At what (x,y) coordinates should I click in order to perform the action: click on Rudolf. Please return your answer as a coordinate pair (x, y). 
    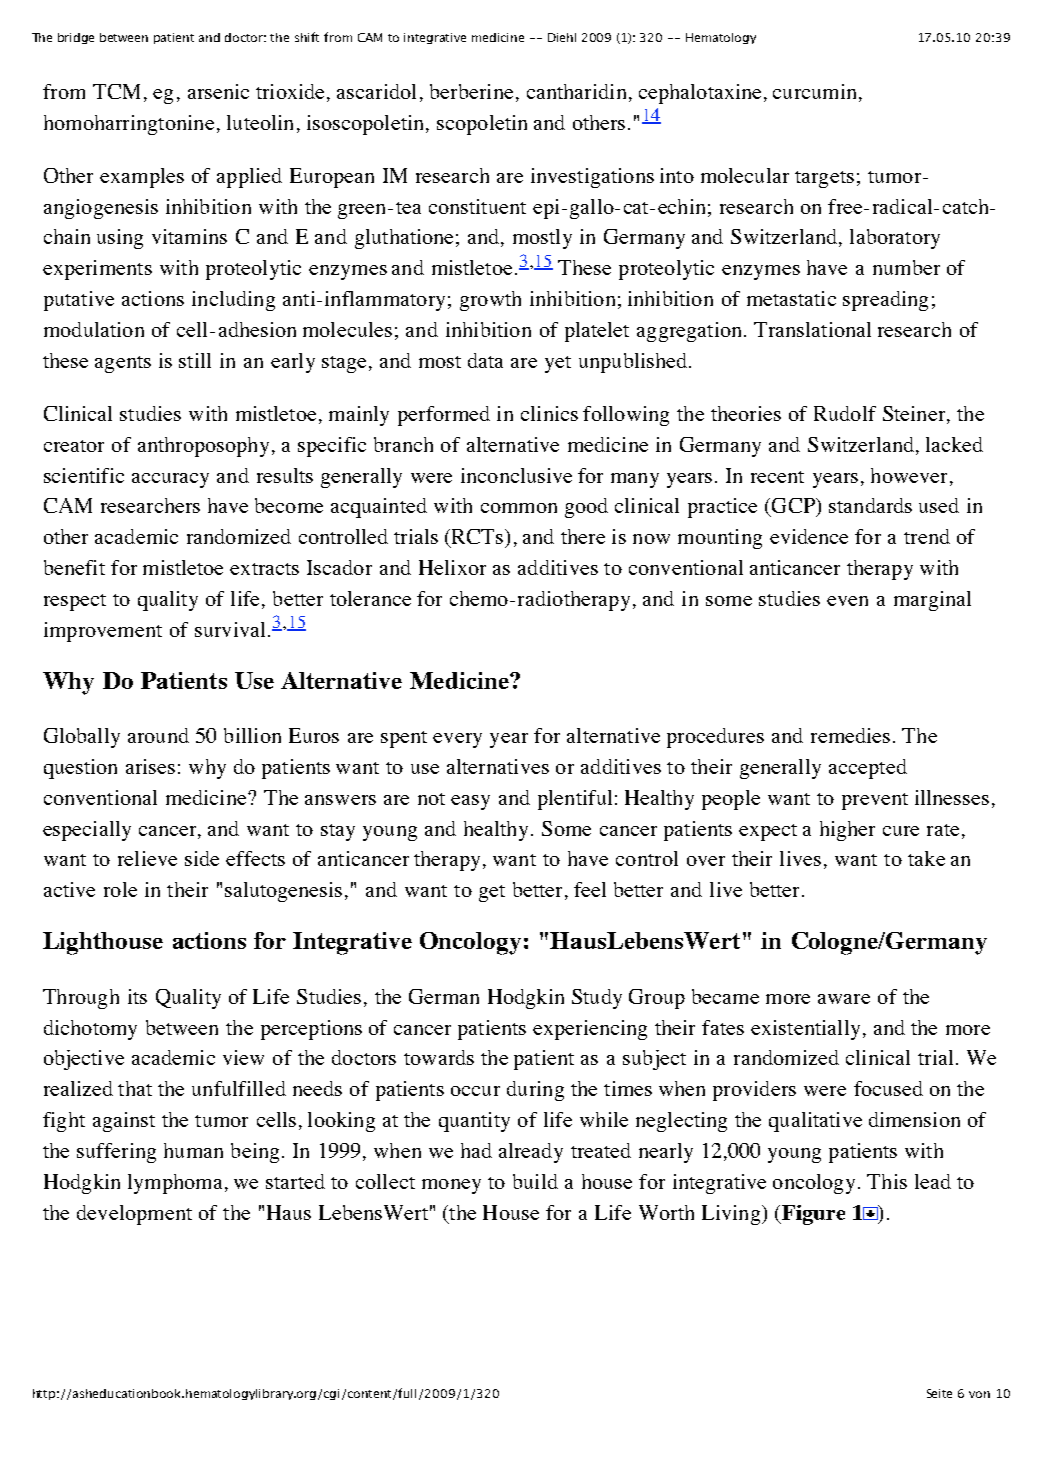
    Looking at the image, I should click on (845, 413).
